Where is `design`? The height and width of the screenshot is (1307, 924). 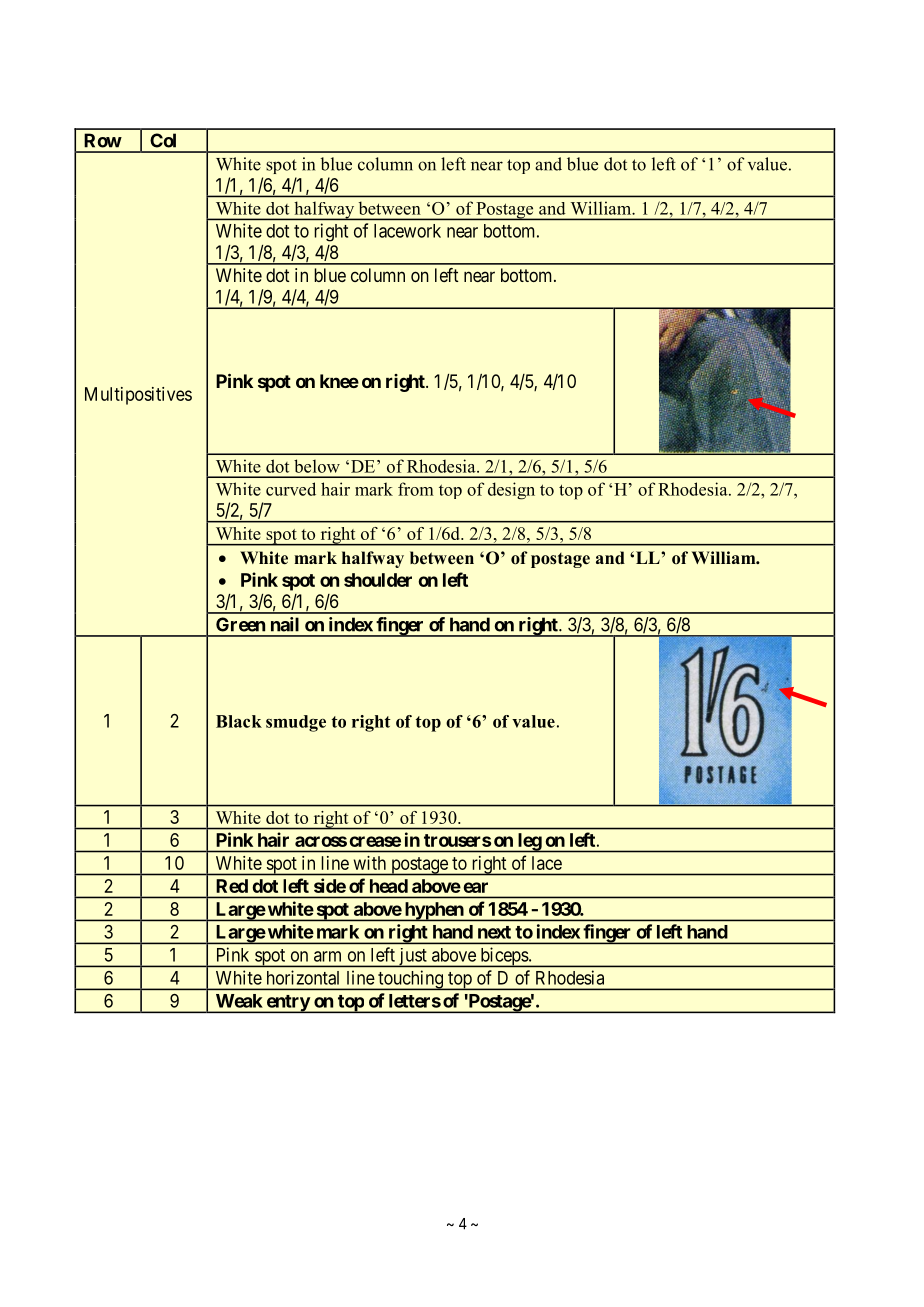
design is located at coordinates (511, 491).
